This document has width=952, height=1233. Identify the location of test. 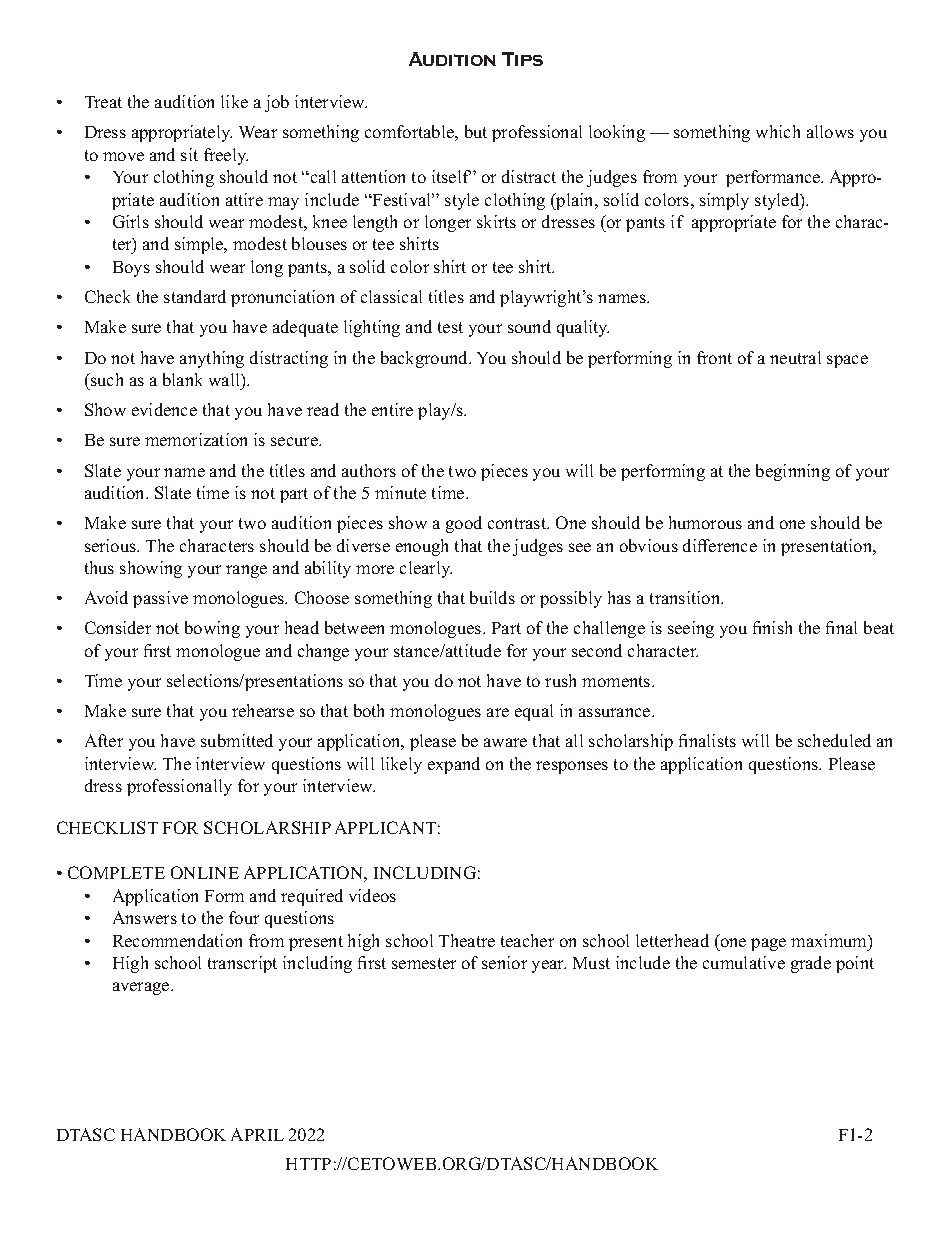
(450, 327).
